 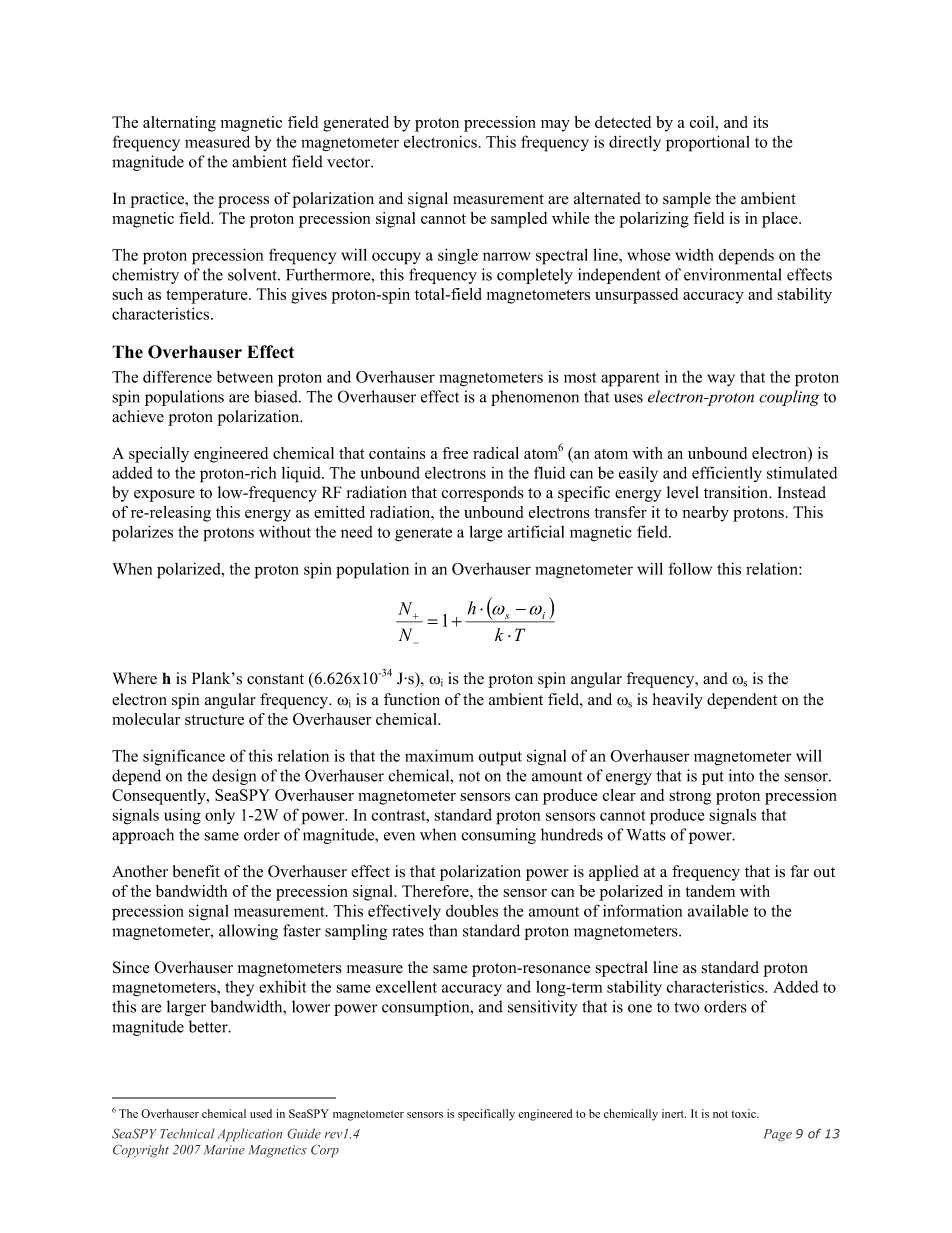 I want to click on may, so click(x=555, y=126).
